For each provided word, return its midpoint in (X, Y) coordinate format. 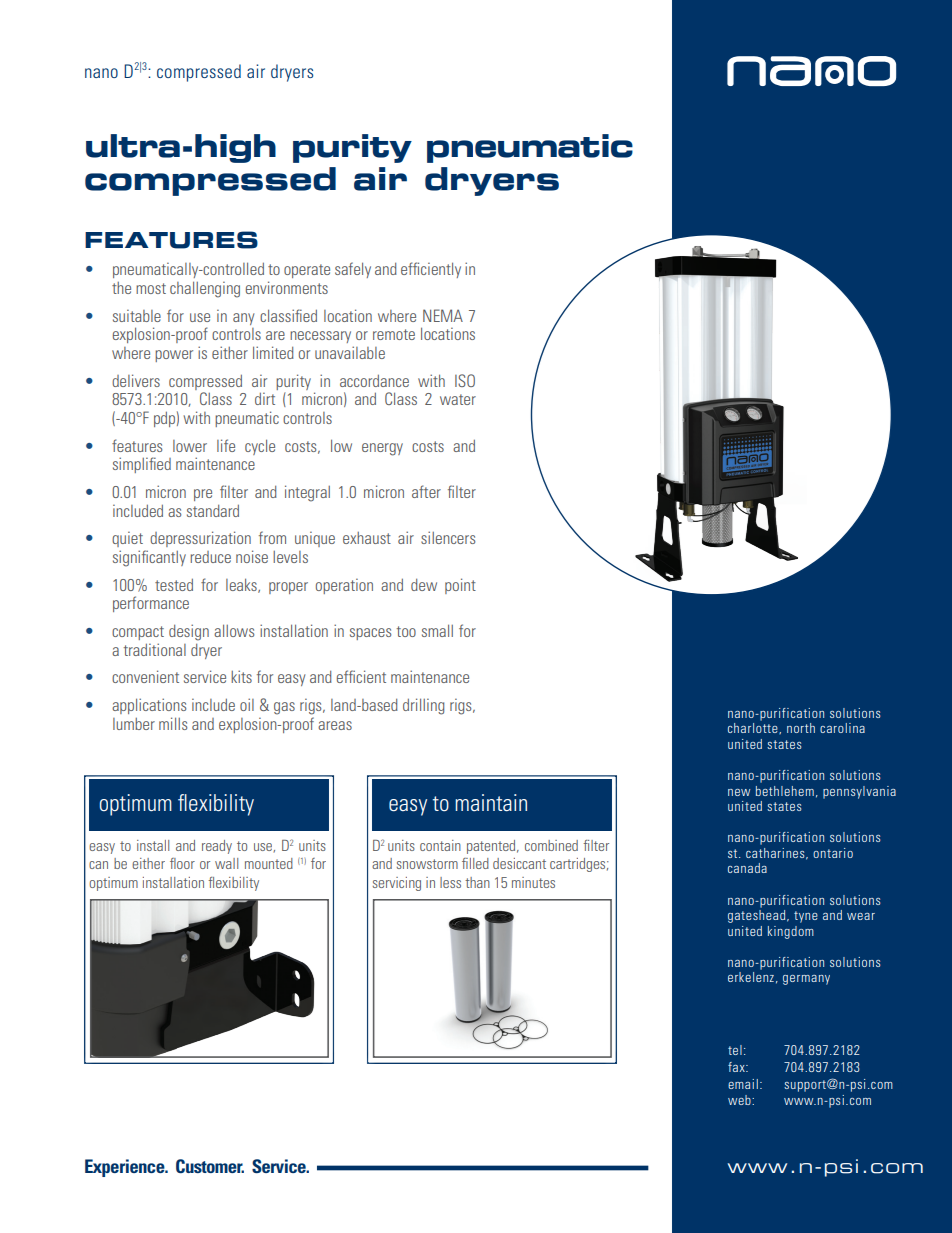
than (477, 882)
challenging (205, 289)
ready (217, 847)
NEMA (443, 315)
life (226, 445)
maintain (491, 802)
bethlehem (785, 791)
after (426, 491)
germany (806, 980)
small (437, 630)
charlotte (754, 728)
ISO (465, 380)
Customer (210, 1166)
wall (226, 863)
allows (234, 630)
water (458, 399)
